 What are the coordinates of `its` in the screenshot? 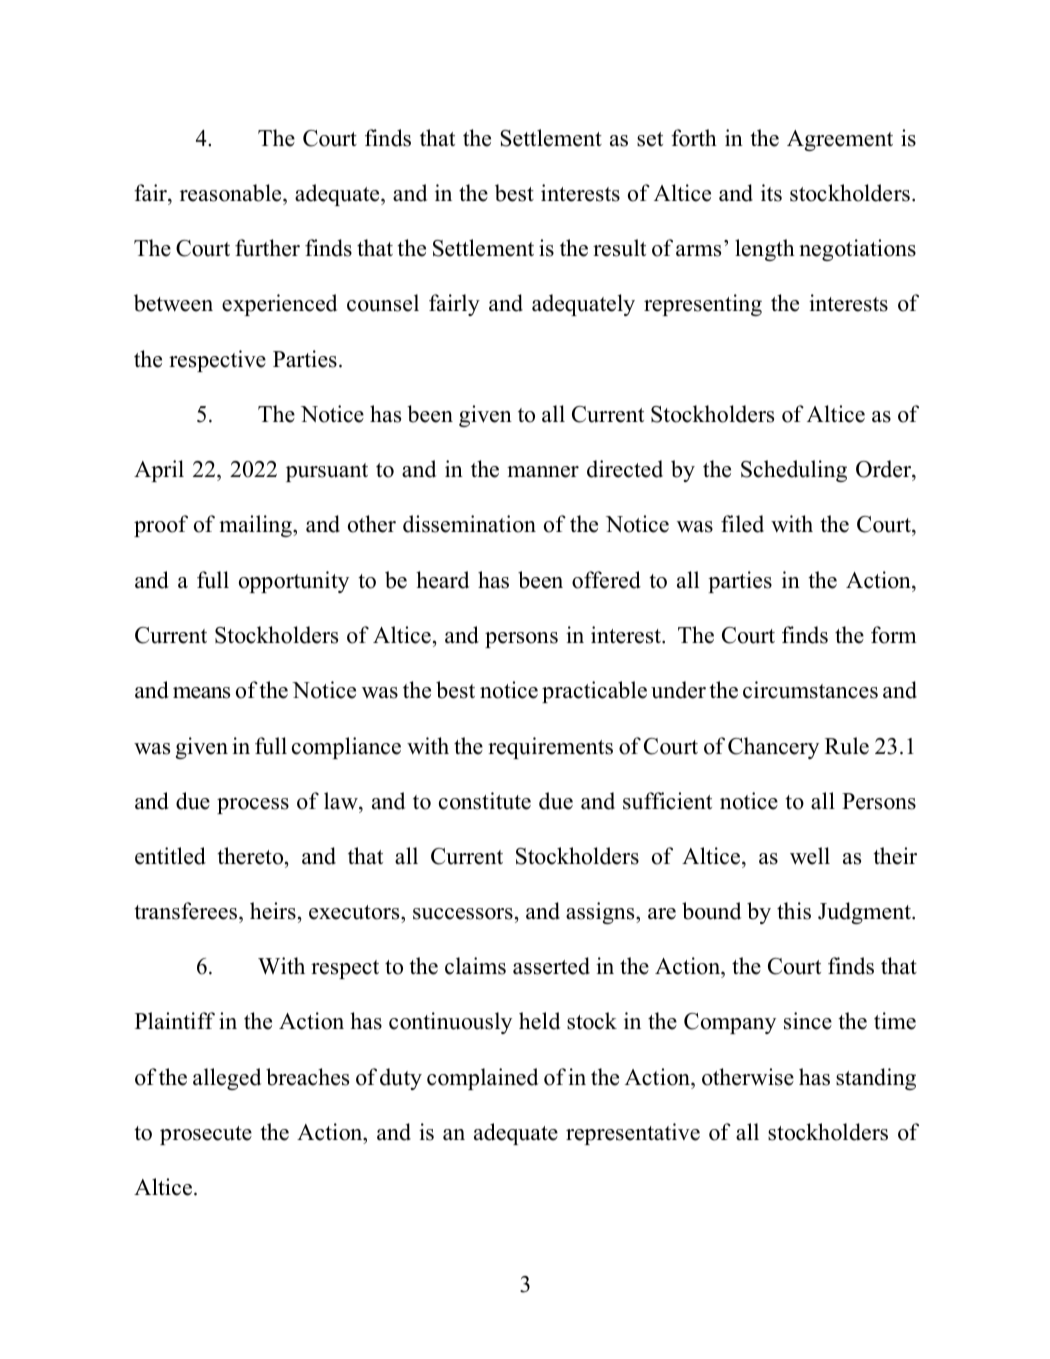 It's located at (771, 193).
